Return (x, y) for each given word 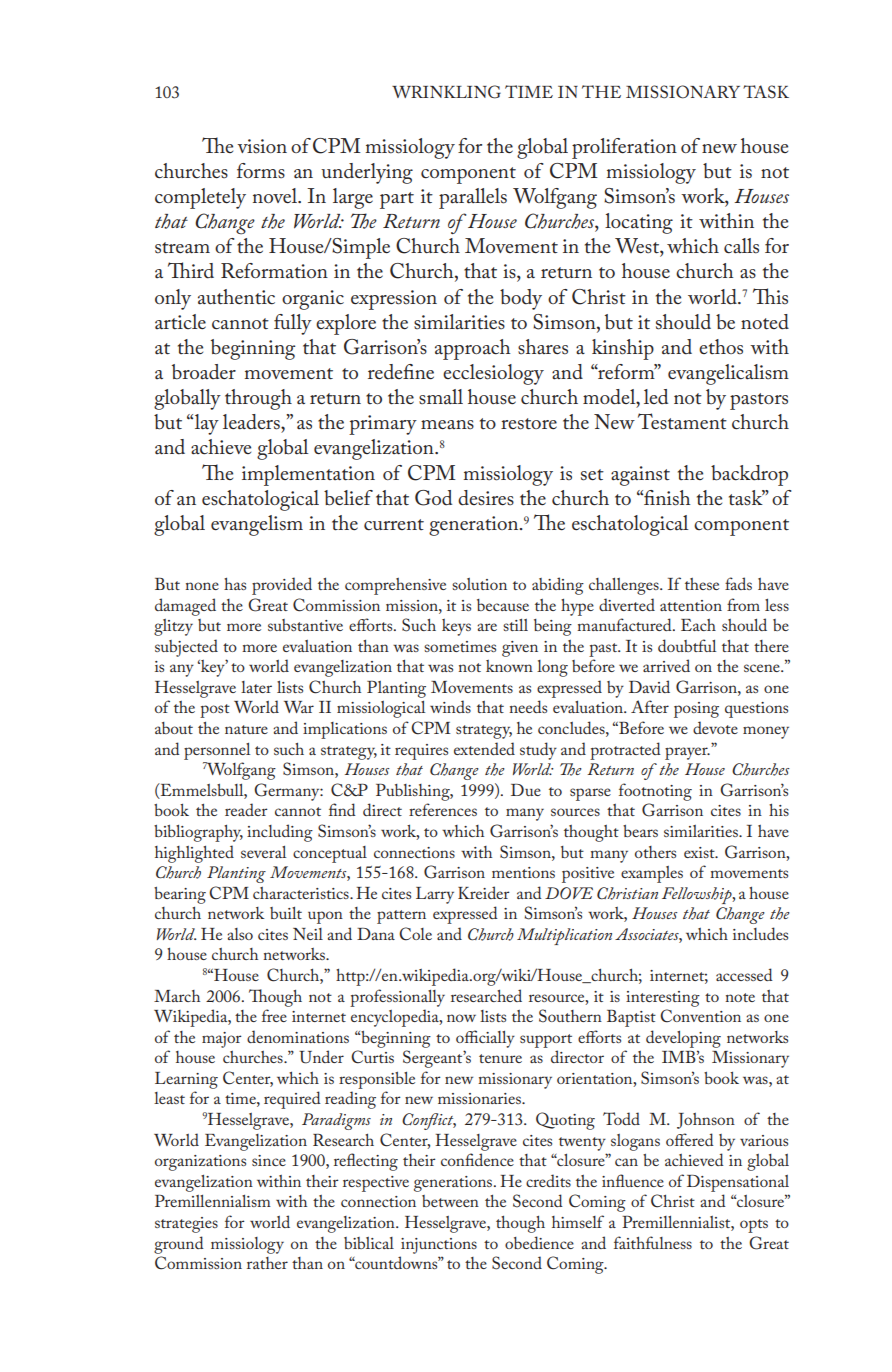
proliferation (624, 148)
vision (262, 146)
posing (696, 710)
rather (267, 1263)
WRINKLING (446, 92)
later (256, 687)
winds (450, 706)
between (450, 1201)
